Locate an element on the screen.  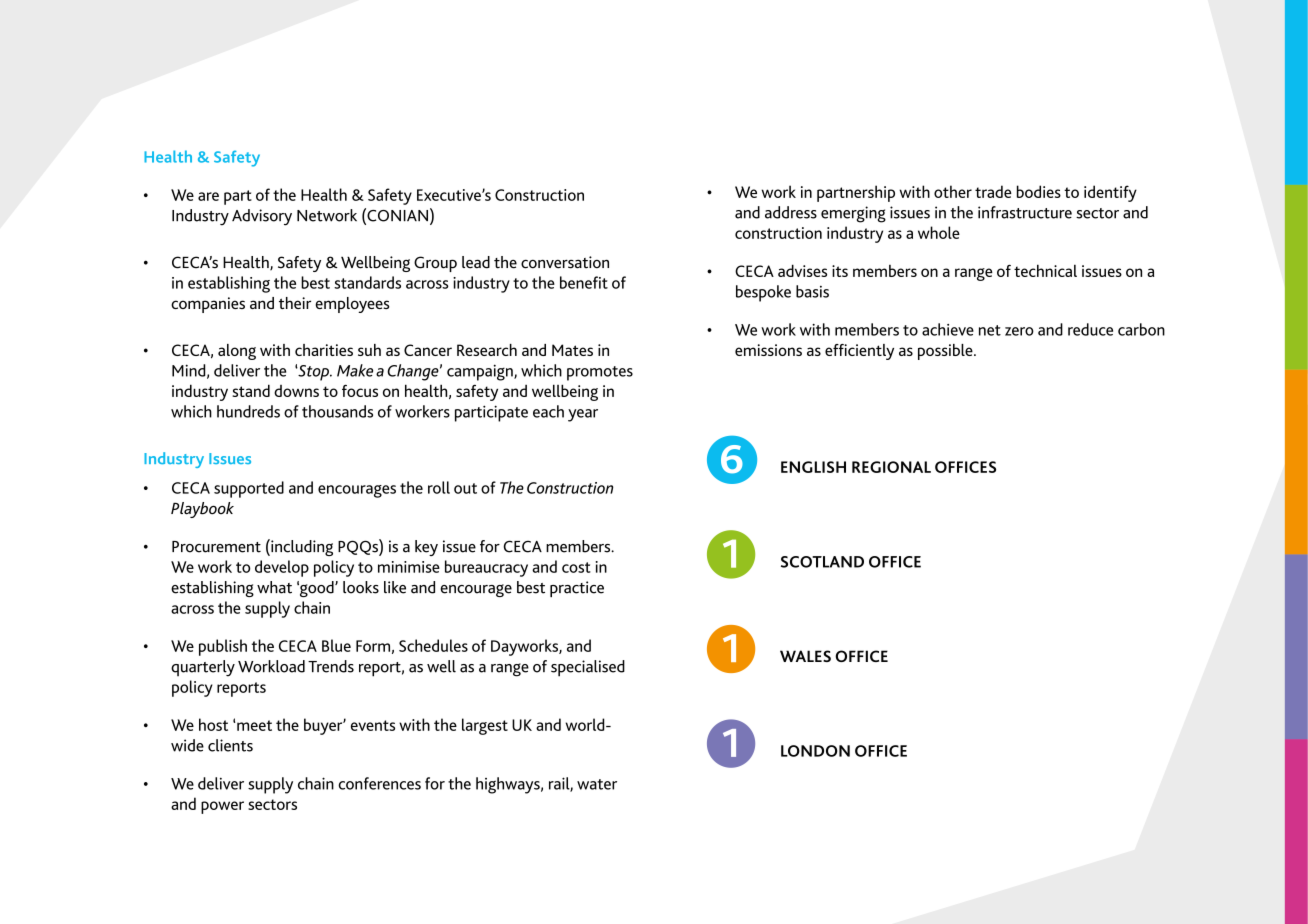
infrastructure is located at coordinates (1025, 212).
